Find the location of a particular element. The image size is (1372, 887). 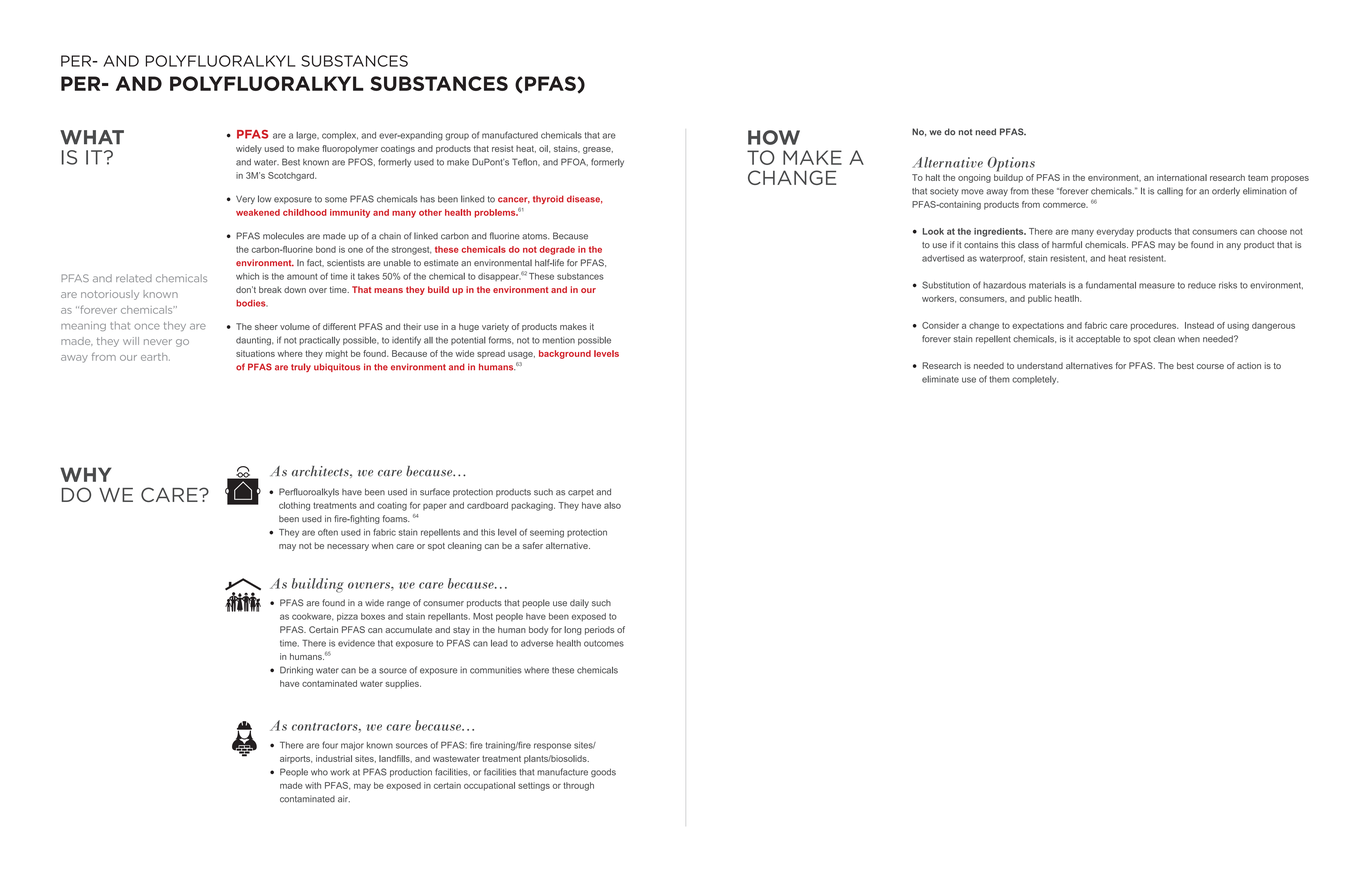

also is located at coordinates (612, 505).
